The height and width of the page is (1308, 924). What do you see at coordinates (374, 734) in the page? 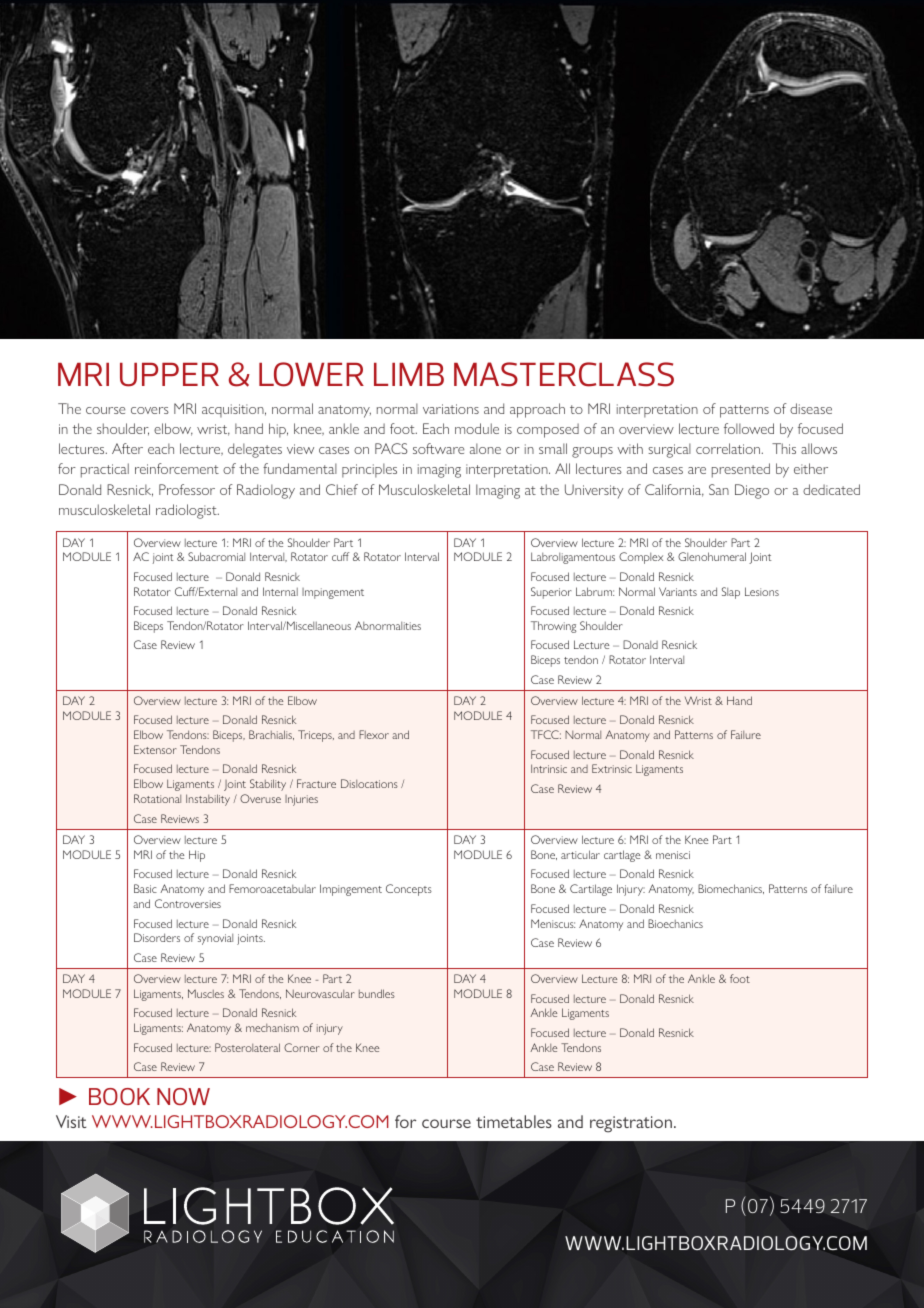
I see `Flexor` at bounding box center [374, 734].
